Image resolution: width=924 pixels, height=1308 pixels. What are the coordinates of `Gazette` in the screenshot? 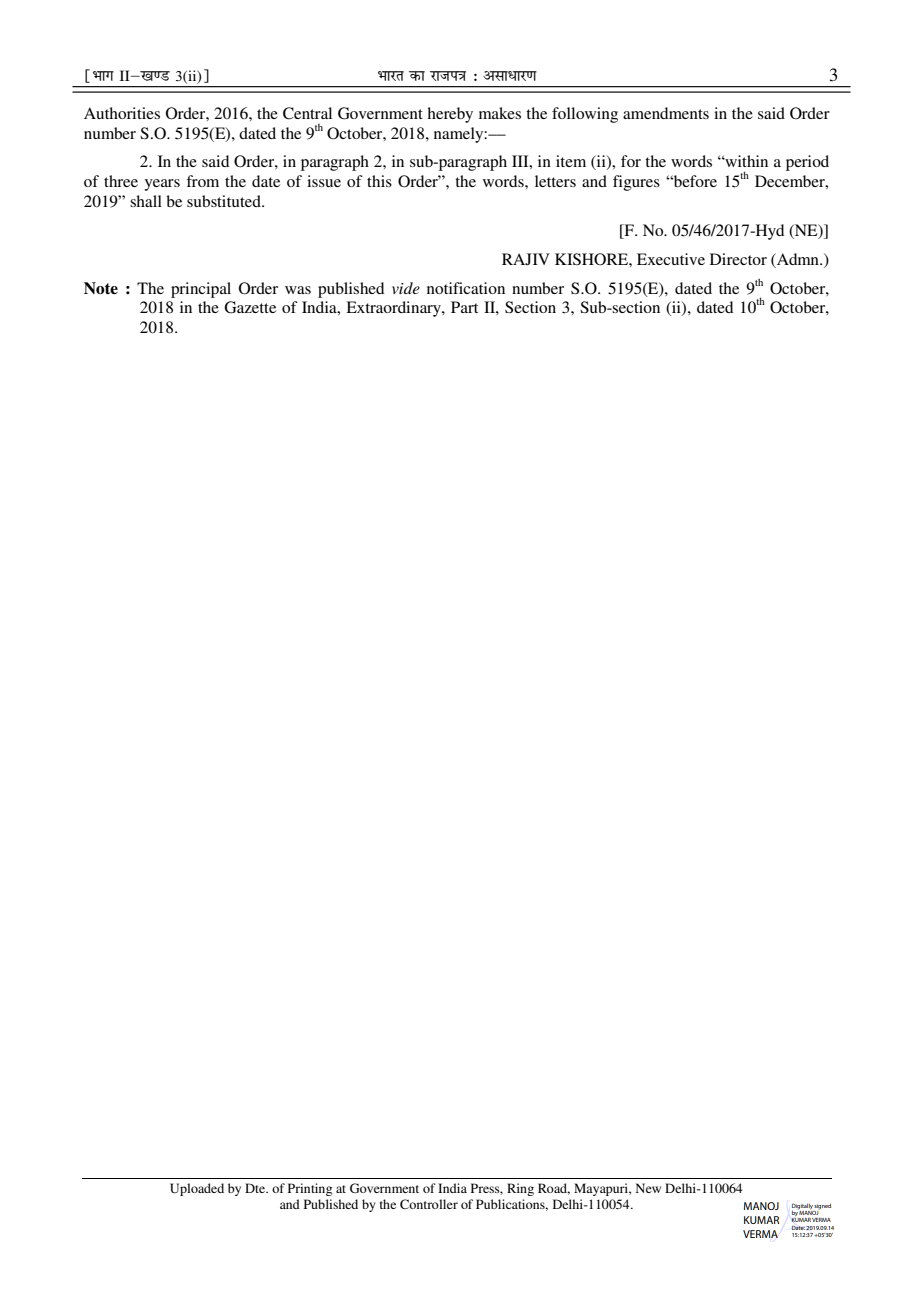 It's located at (250, 307).
